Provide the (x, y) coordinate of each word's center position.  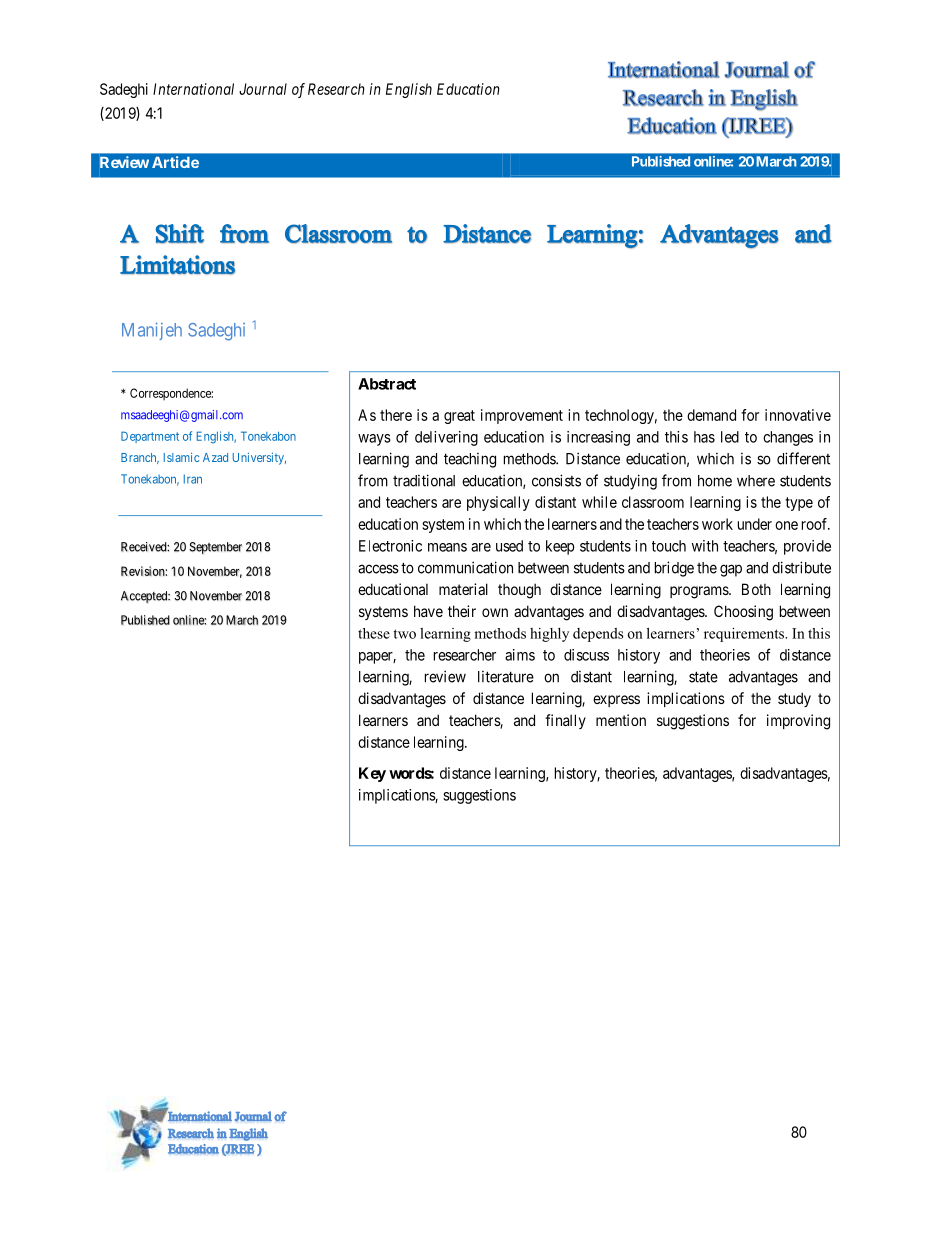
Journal (263, 89)
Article (175, 162)
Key (372, 774)
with (705, 546)
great (459, 417)
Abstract (387, 384)
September (215, 548)
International (193, 89)
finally (565, 721)
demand (711, 415)
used (509, 546)
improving (798, 722)
